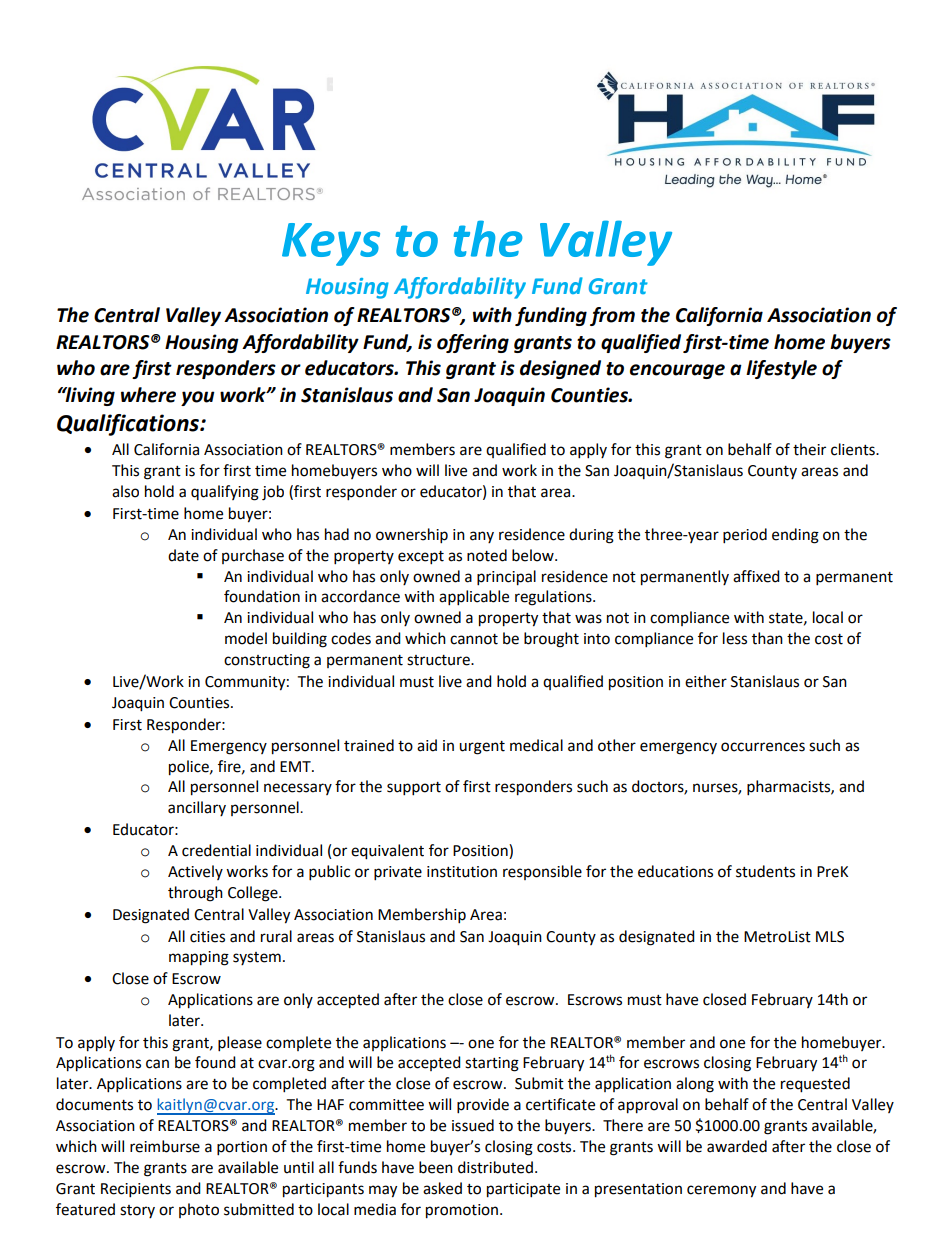 This document has width=952, height=1233. Describe the element at coordinates (136, 1190) in the document. I see `Recipients` at that location.
